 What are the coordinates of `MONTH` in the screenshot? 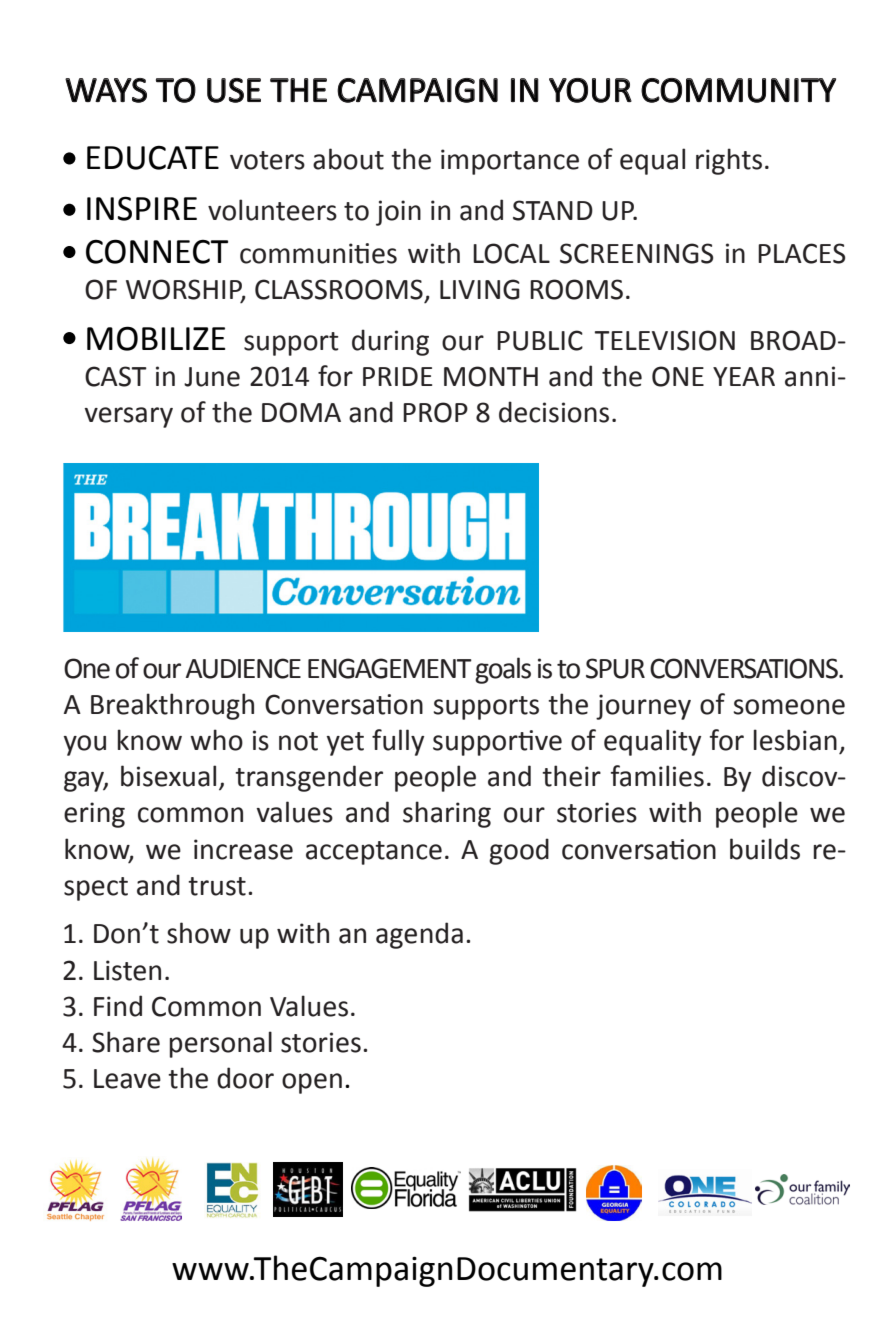 It's located at (491, 376).
